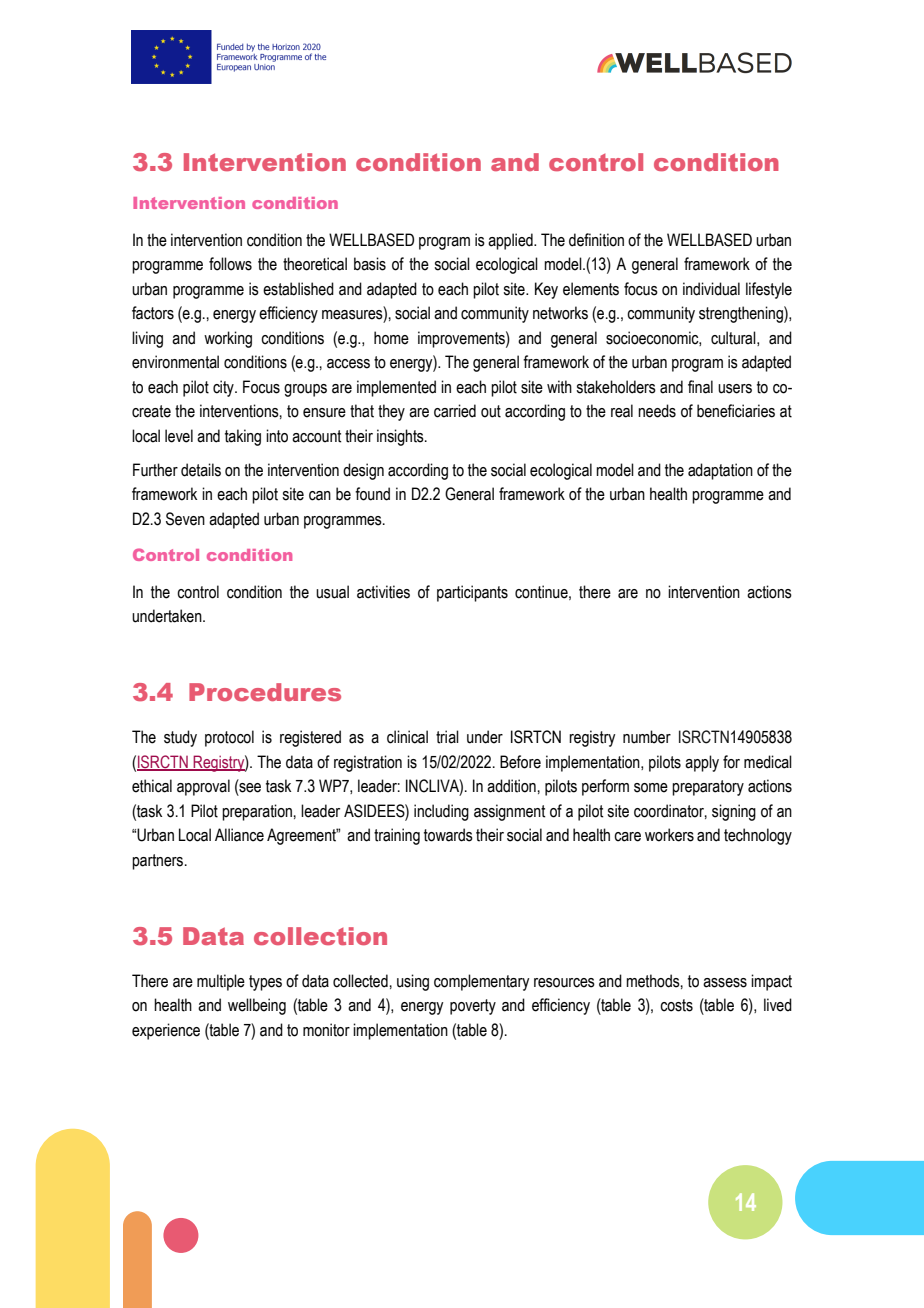 This screenshot has width=924, height=1308. What do you see at coordinates (676, 1005) in the screenshot?
I see `costs` at bounding box center [676, 1005].
